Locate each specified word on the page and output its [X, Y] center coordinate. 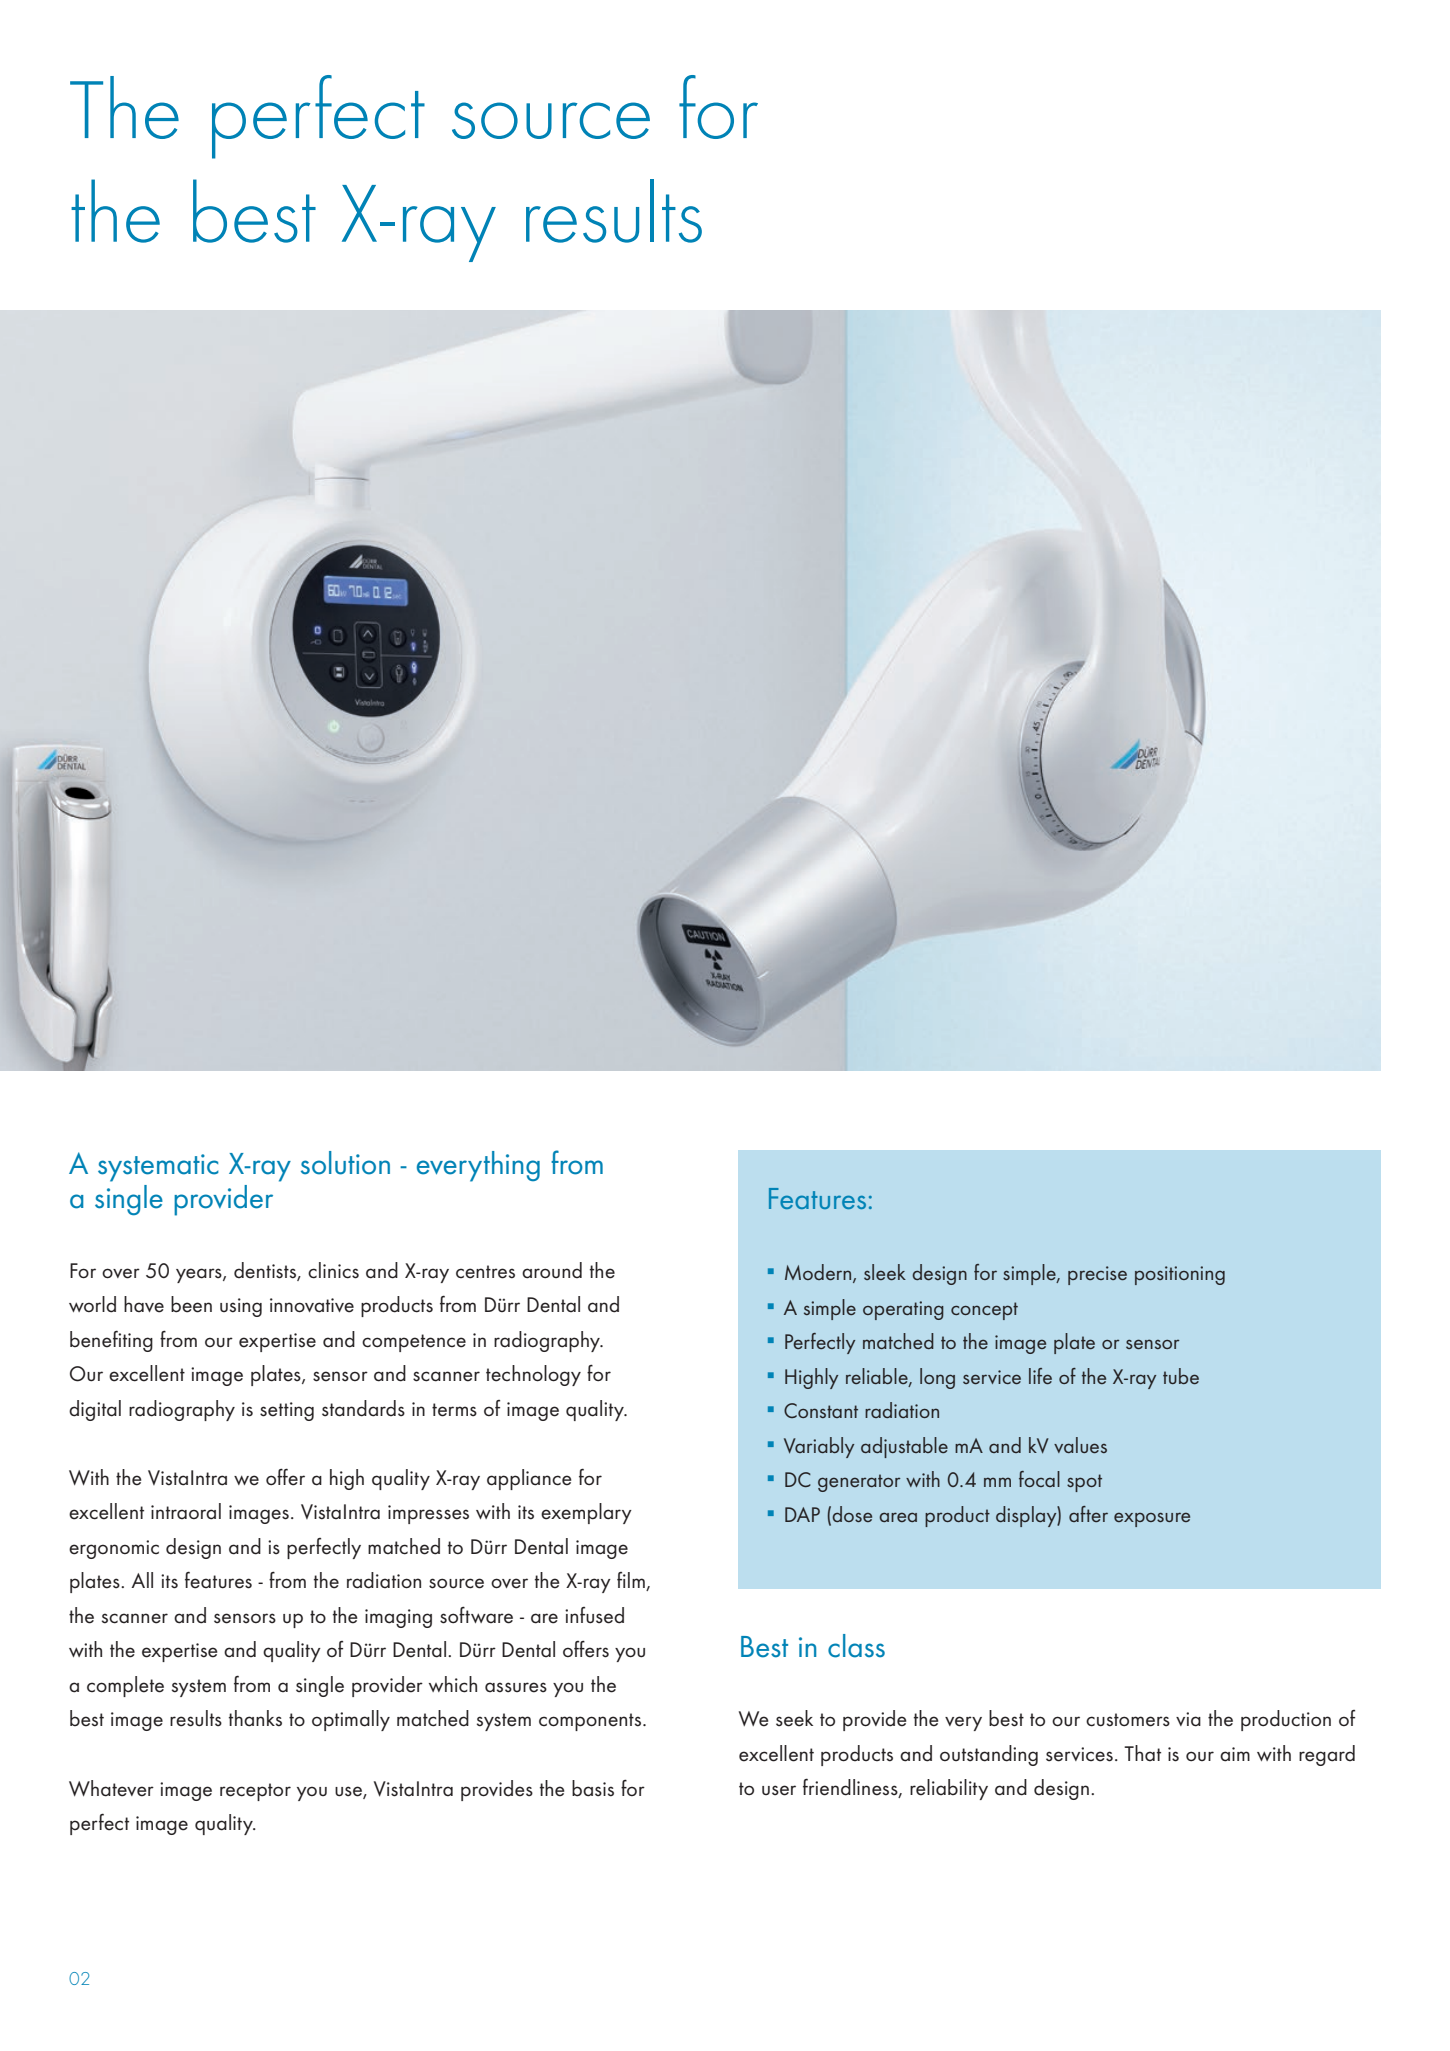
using [241, 1307]
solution [345, 1163]
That [1142, 1753]
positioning [1180, 1275]
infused [594, 1615]
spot [1084, 1483]
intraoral [186, 1511]
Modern [819, 1273]
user [779, 1790]
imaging [398, 1618]
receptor [255, 1792]
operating [903, 1310]
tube [1181, 1376]
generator [859, 1483]
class [856, 1646]
